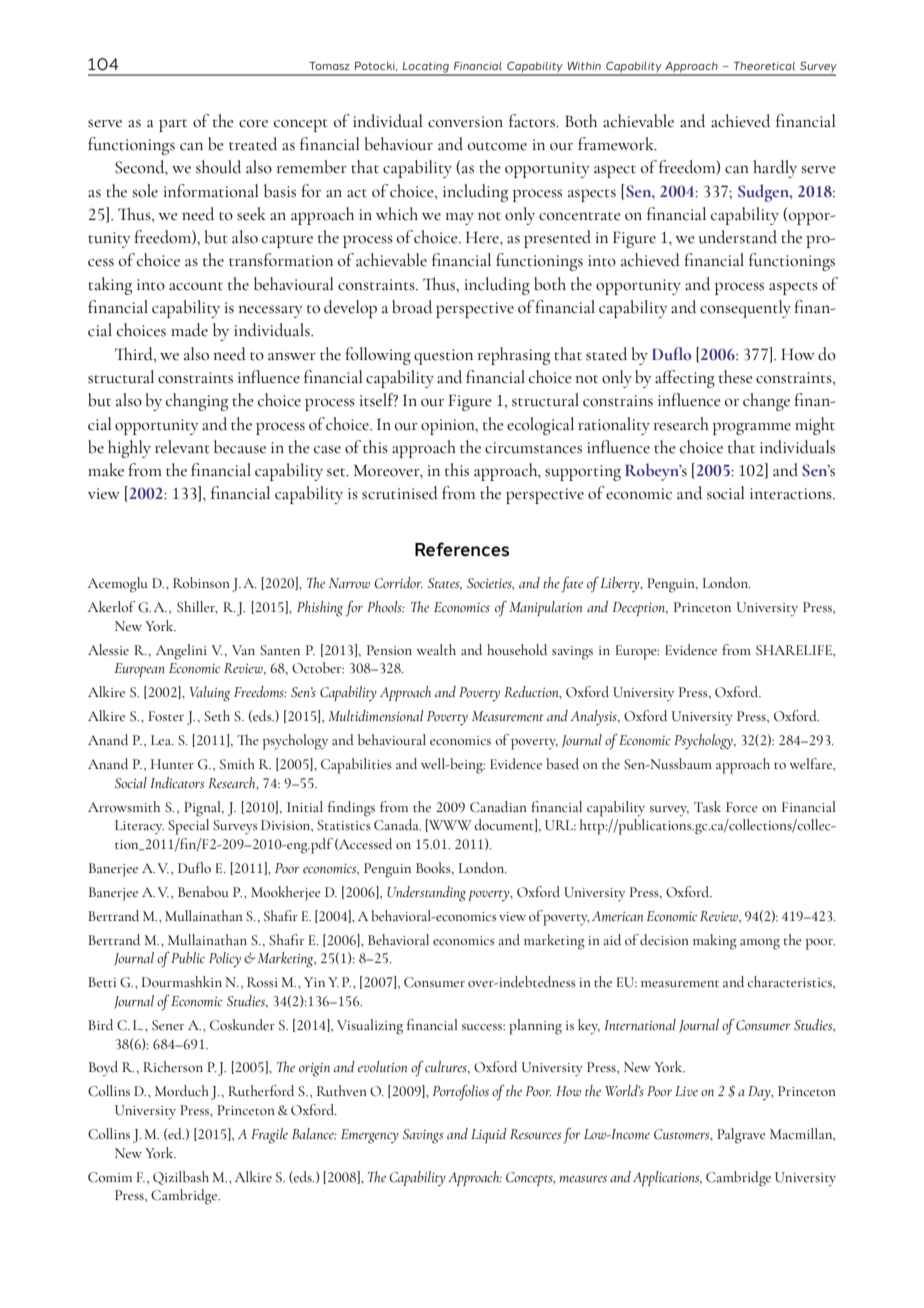  I want to click on part, so click(173, 125).
